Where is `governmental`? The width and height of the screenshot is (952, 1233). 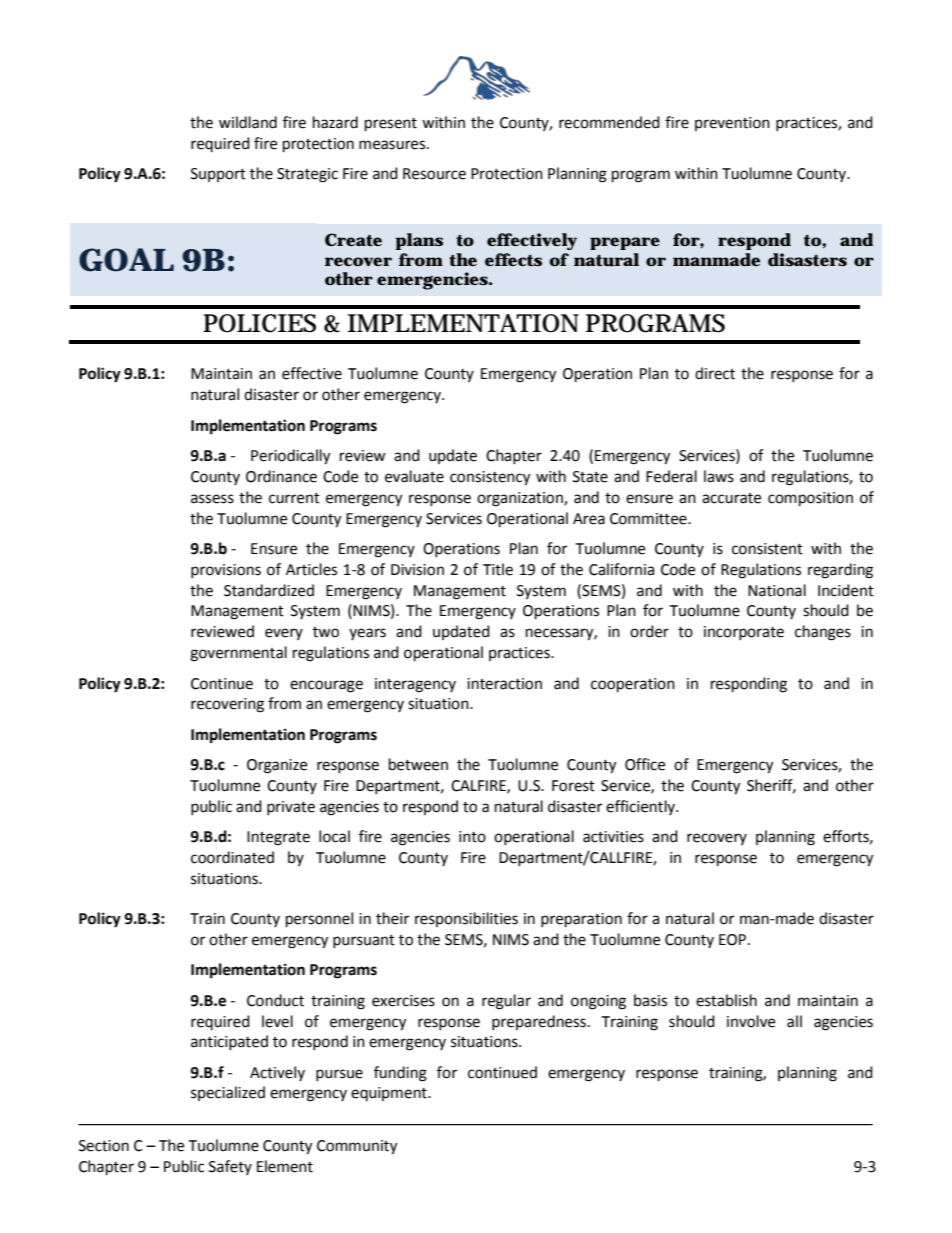
governmental is located at coordinates (238, 654).
